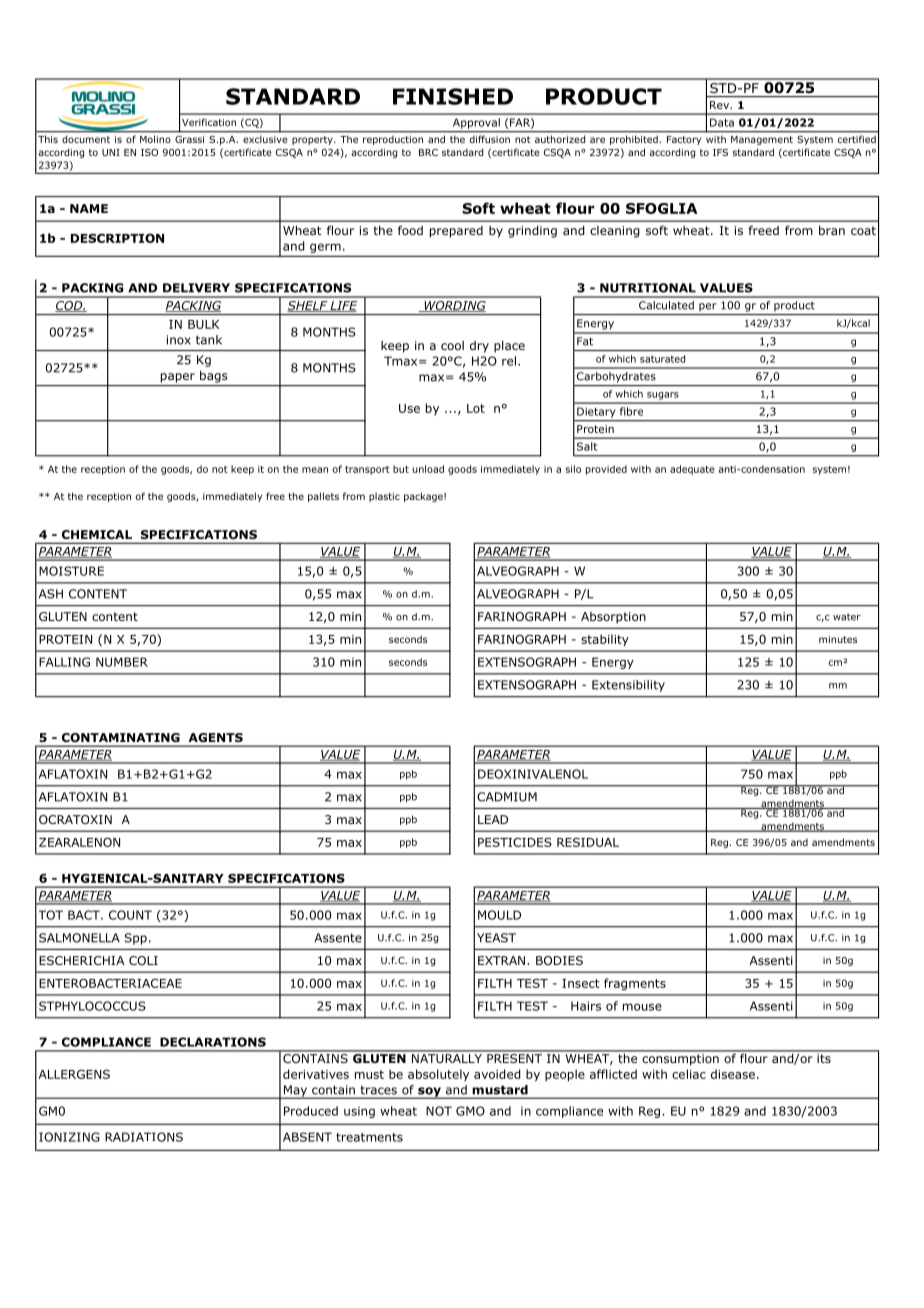 The image size is (924, 1308). I want to click on CADMIUM, so click(507, 797).
